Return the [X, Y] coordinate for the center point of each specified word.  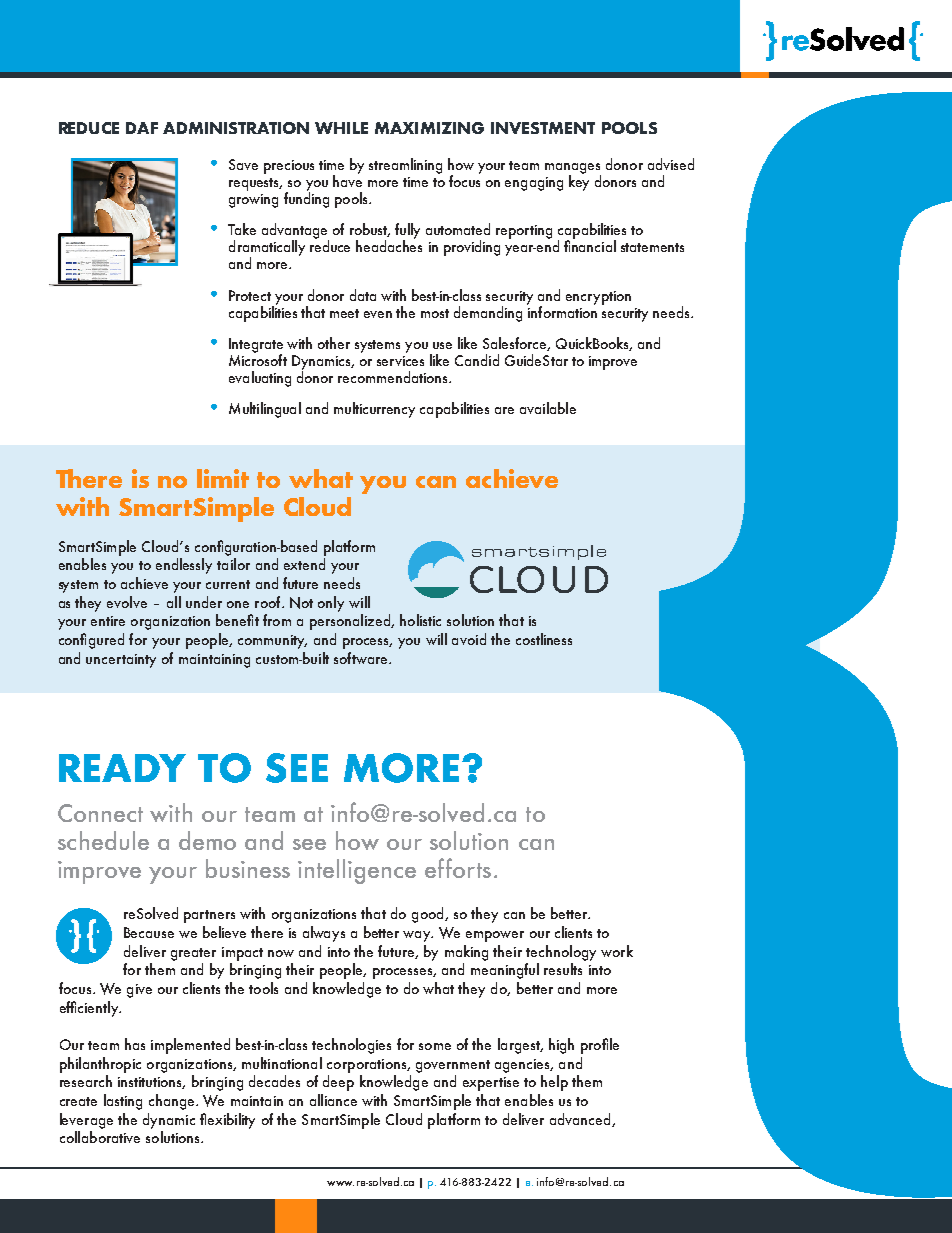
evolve [127, 602]
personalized [351, 622]
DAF [142, 128]
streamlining [405, 166]
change [173, 1102]
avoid [469, 639]
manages [573, 169]
